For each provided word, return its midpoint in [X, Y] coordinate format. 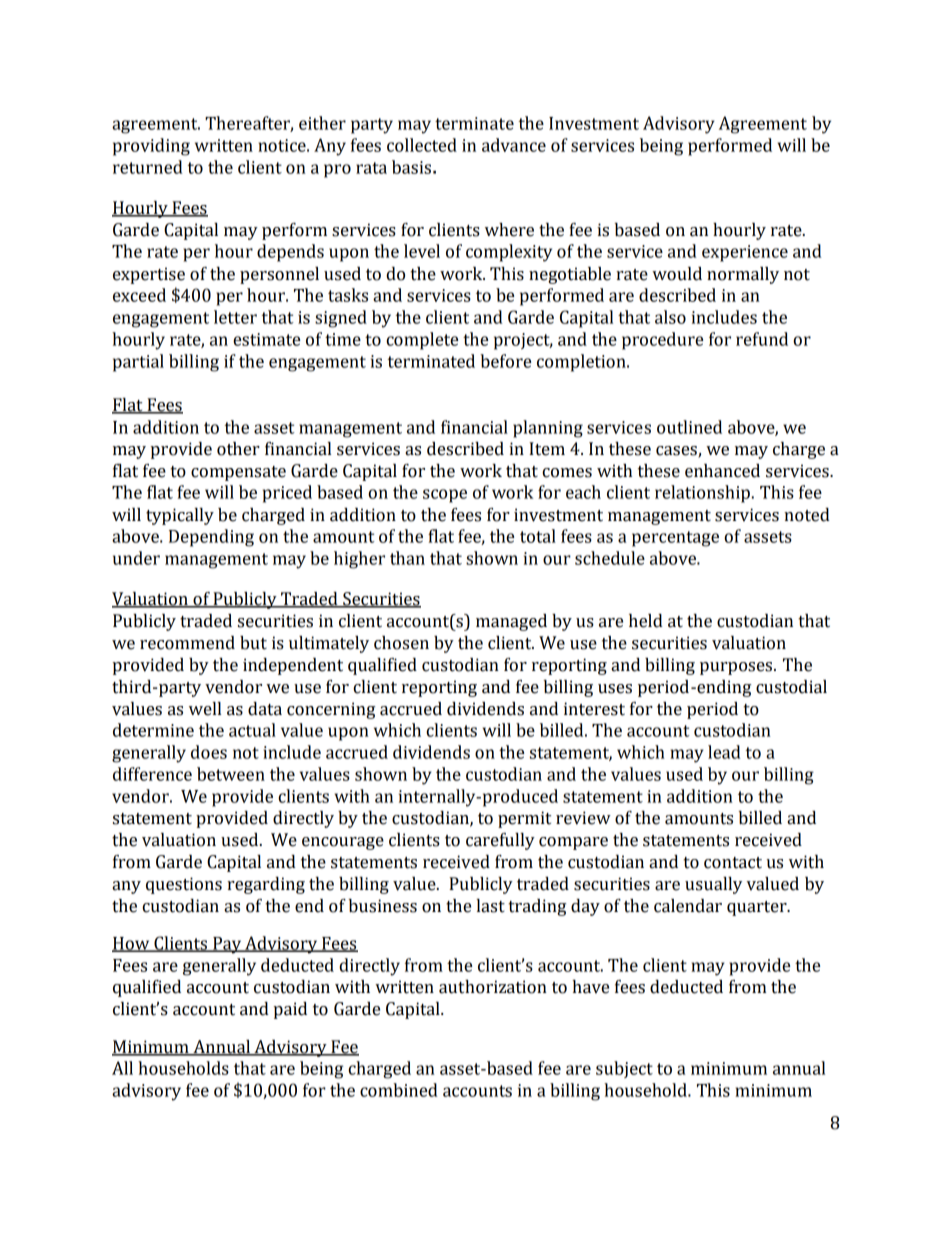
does [209, 752]
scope [445, 496]
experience [745, 253]
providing [151, 147]
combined [399, 1090]
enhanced [722, 471]
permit [524, 819]
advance [514, 145]
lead [724, 752]
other [238, 449]
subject [624, 1069]
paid [290, 1010]
